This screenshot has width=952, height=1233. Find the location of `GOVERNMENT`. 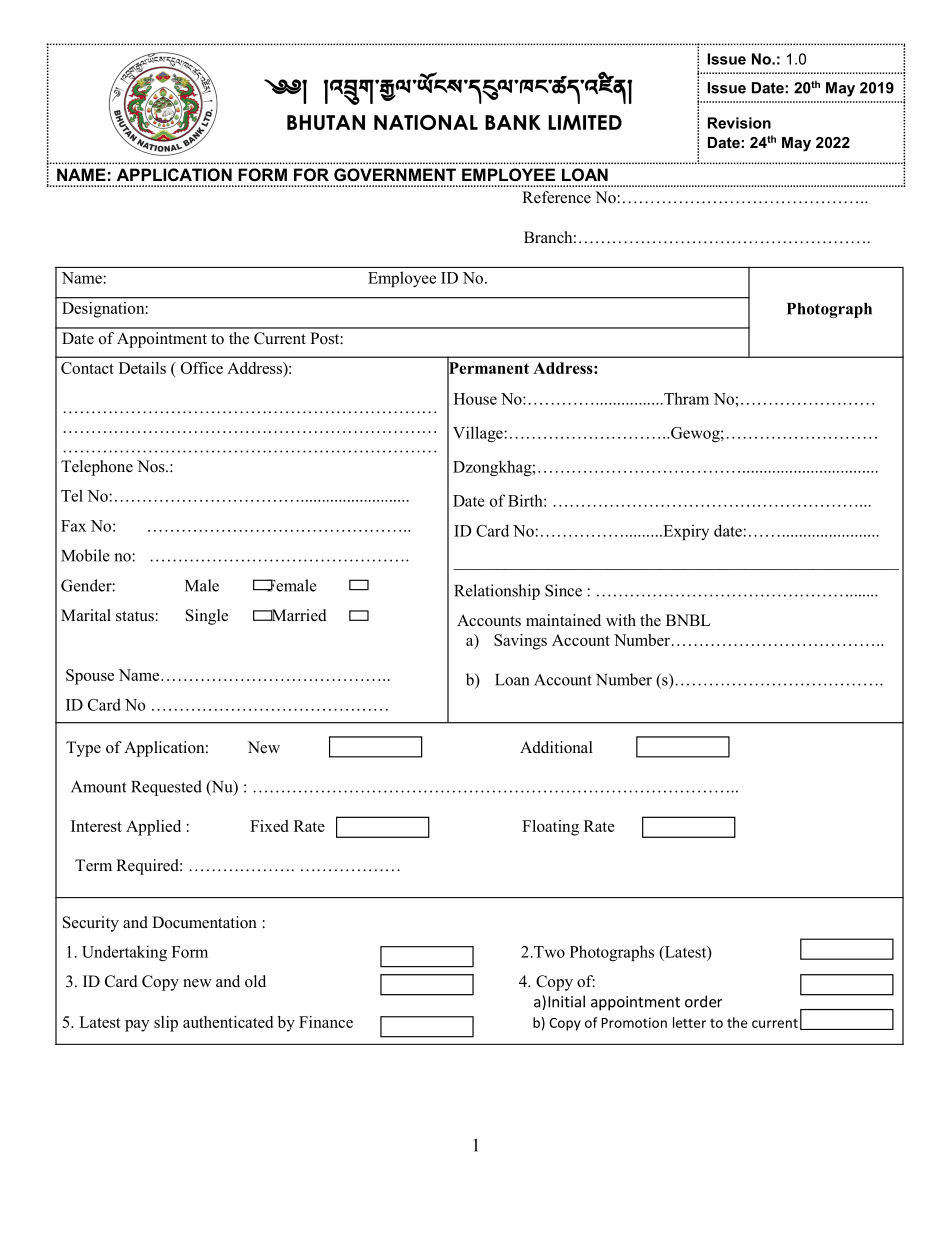

GOVERNMENT is located at coordinates (395, 174).
